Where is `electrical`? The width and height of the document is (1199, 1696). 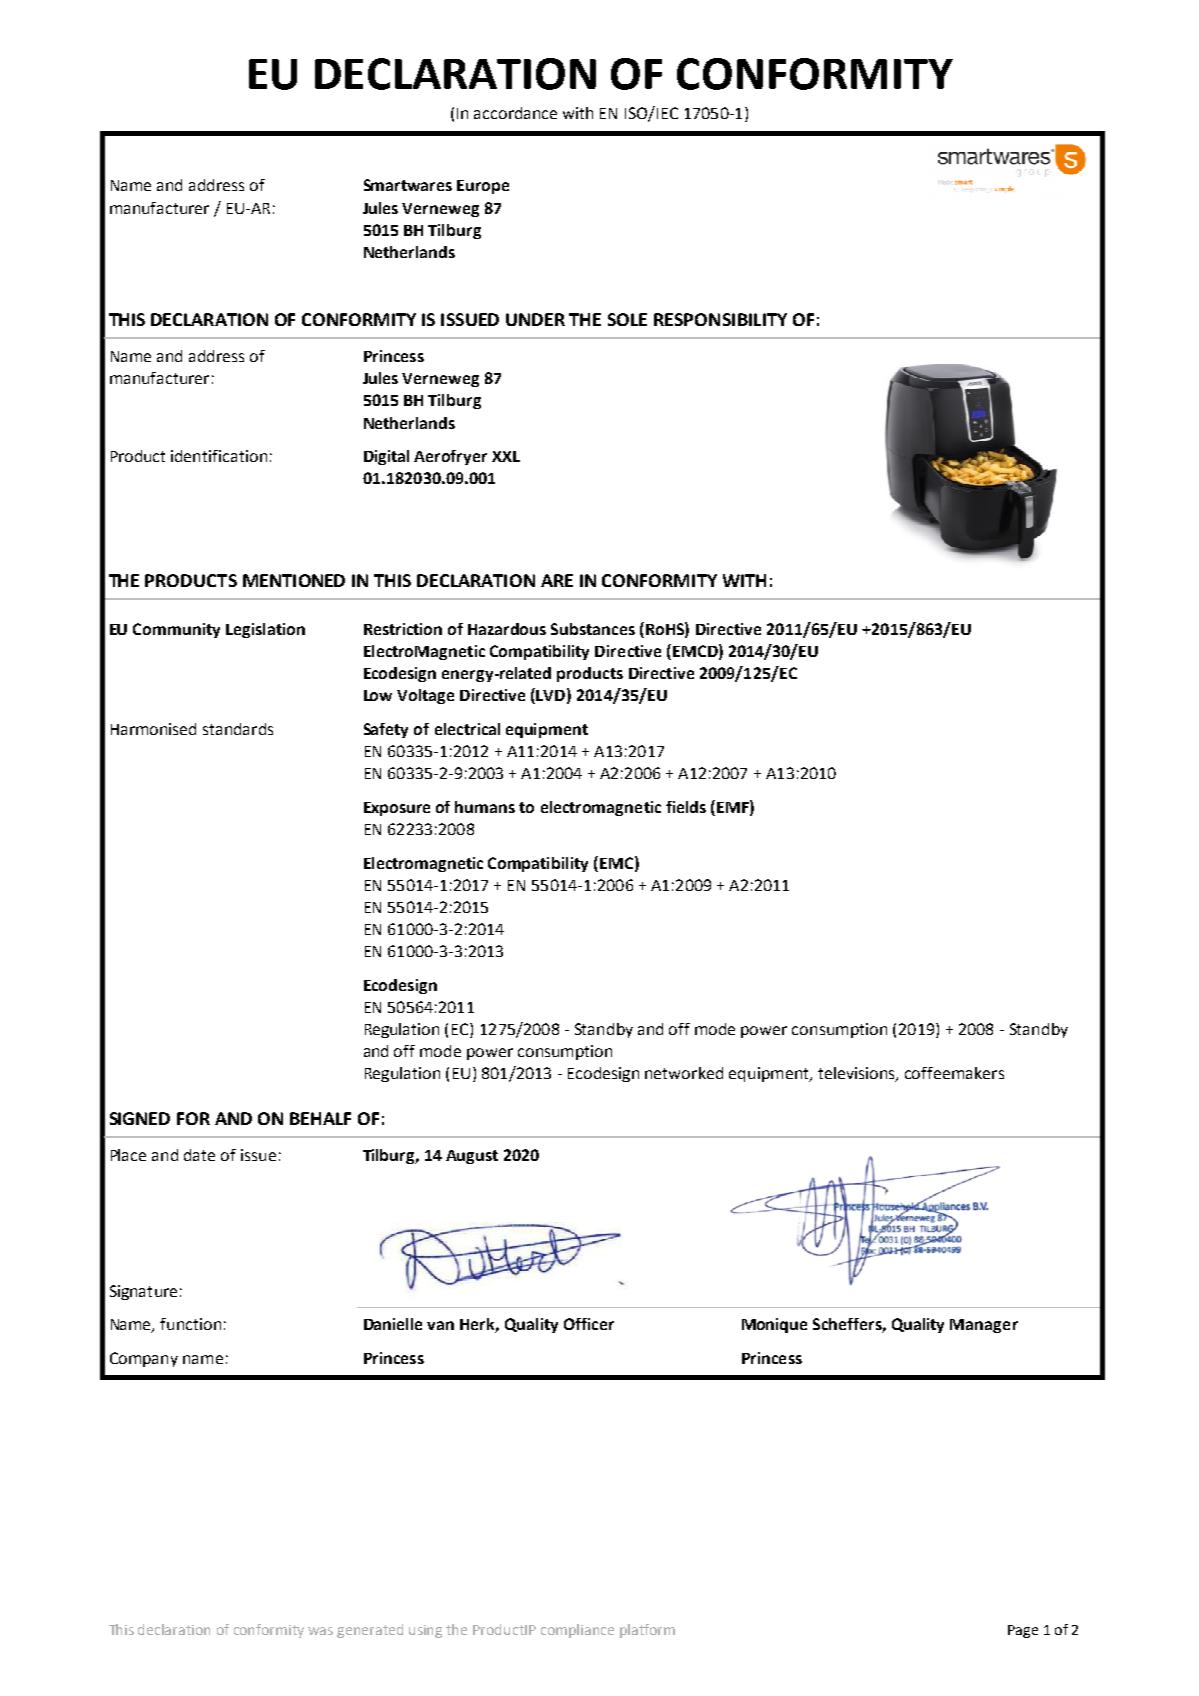 electrical is located at coordinates (467, 729).
